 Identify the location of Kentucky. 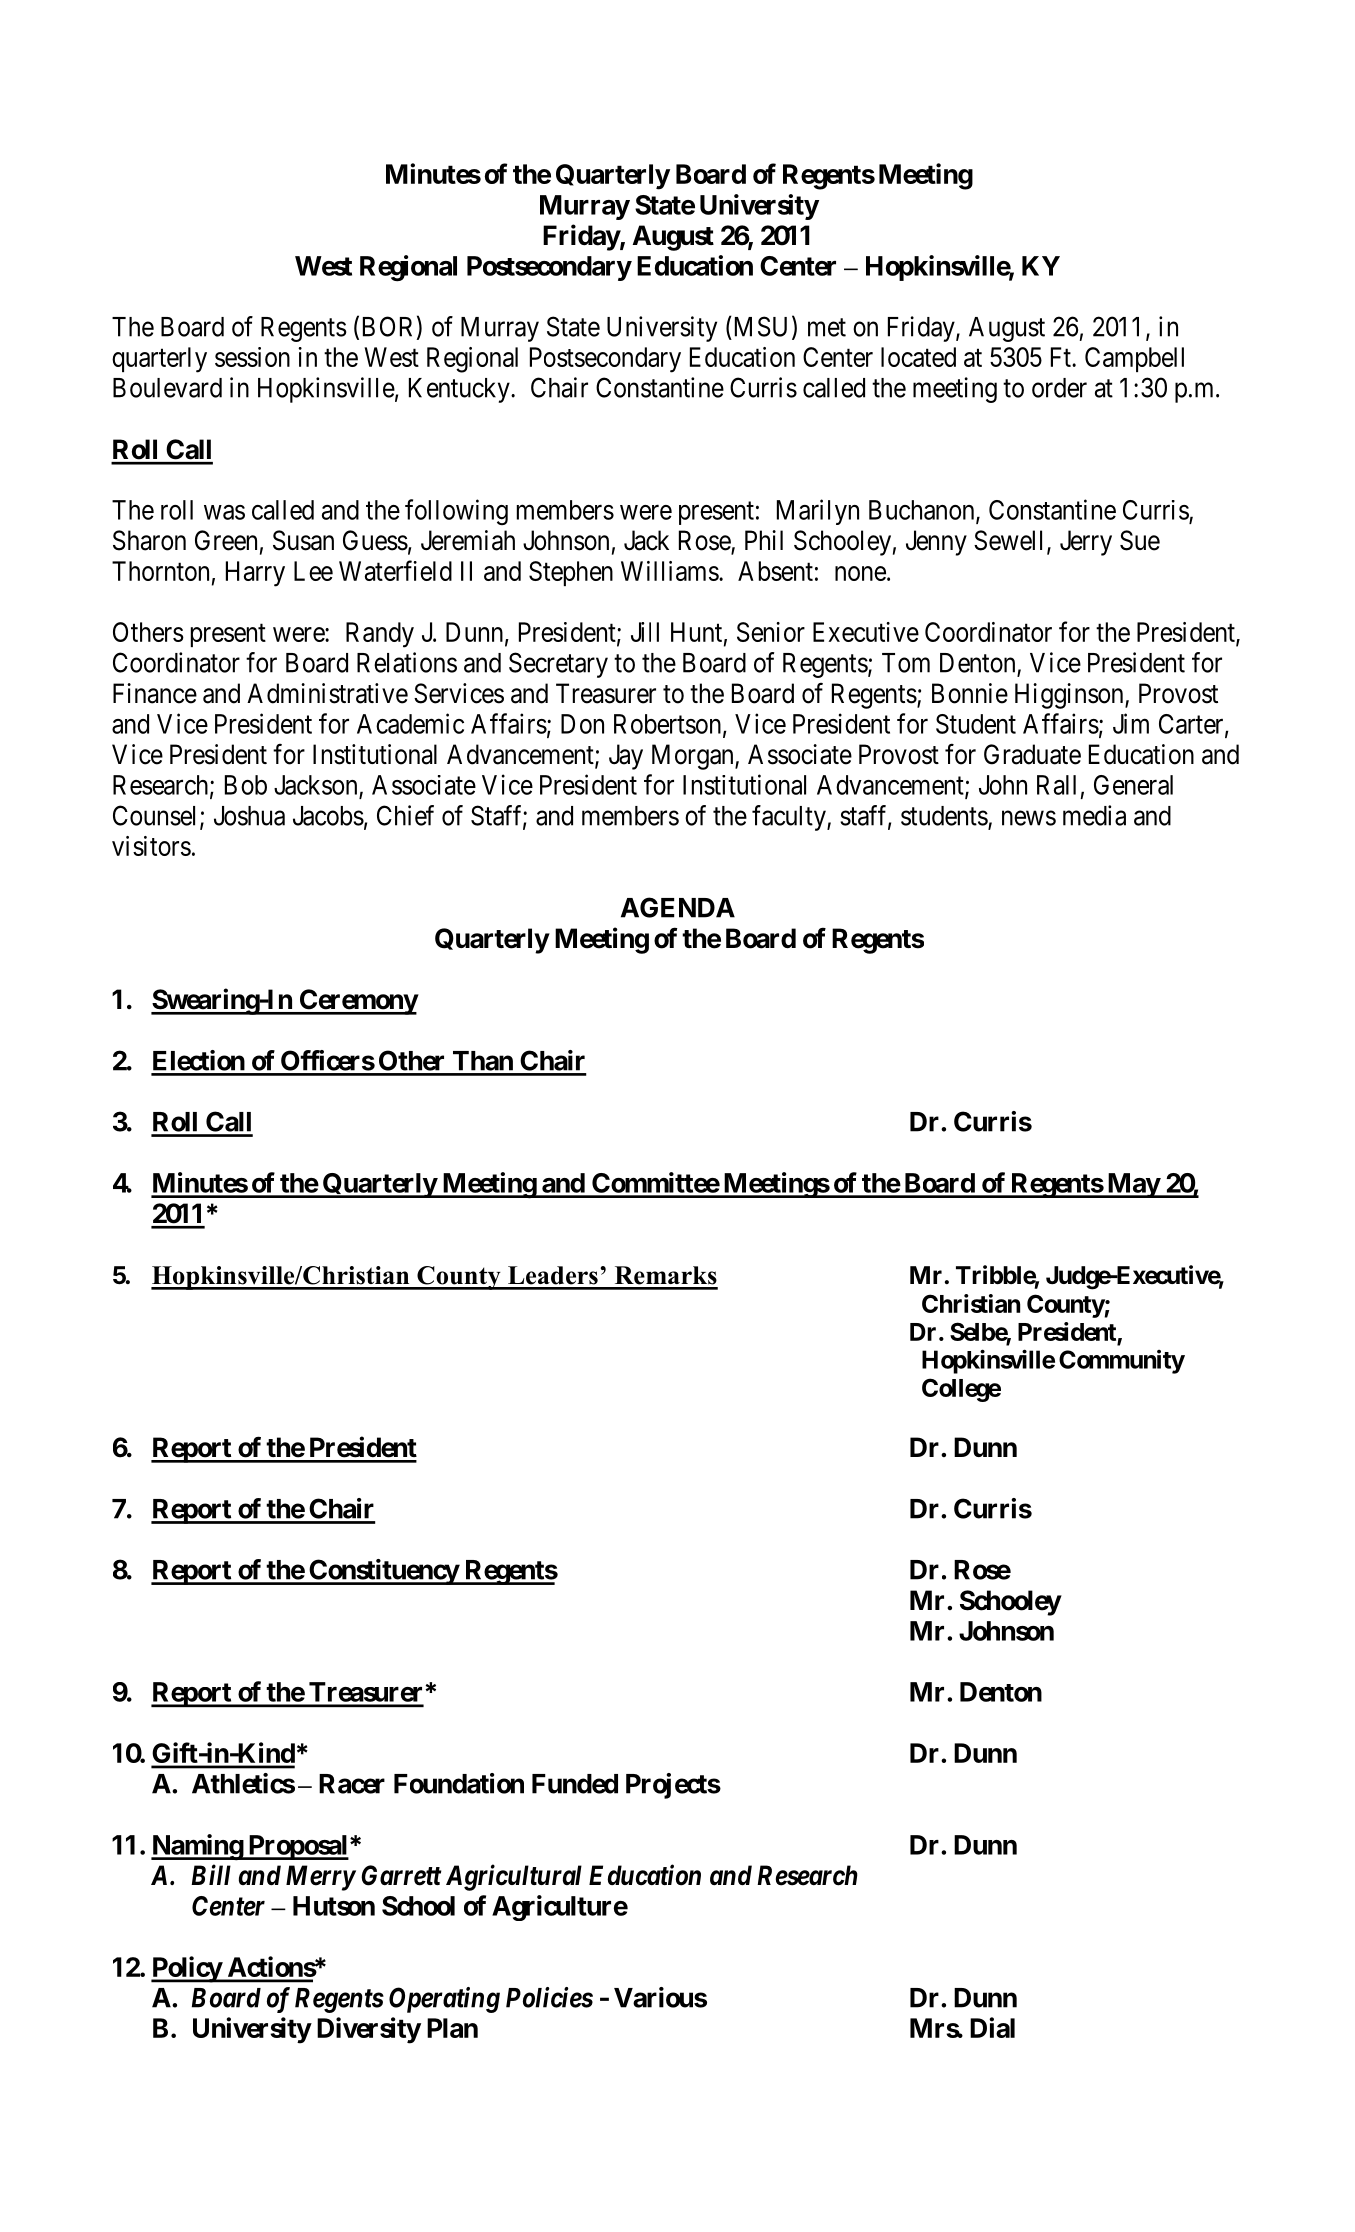
(460, 390).
